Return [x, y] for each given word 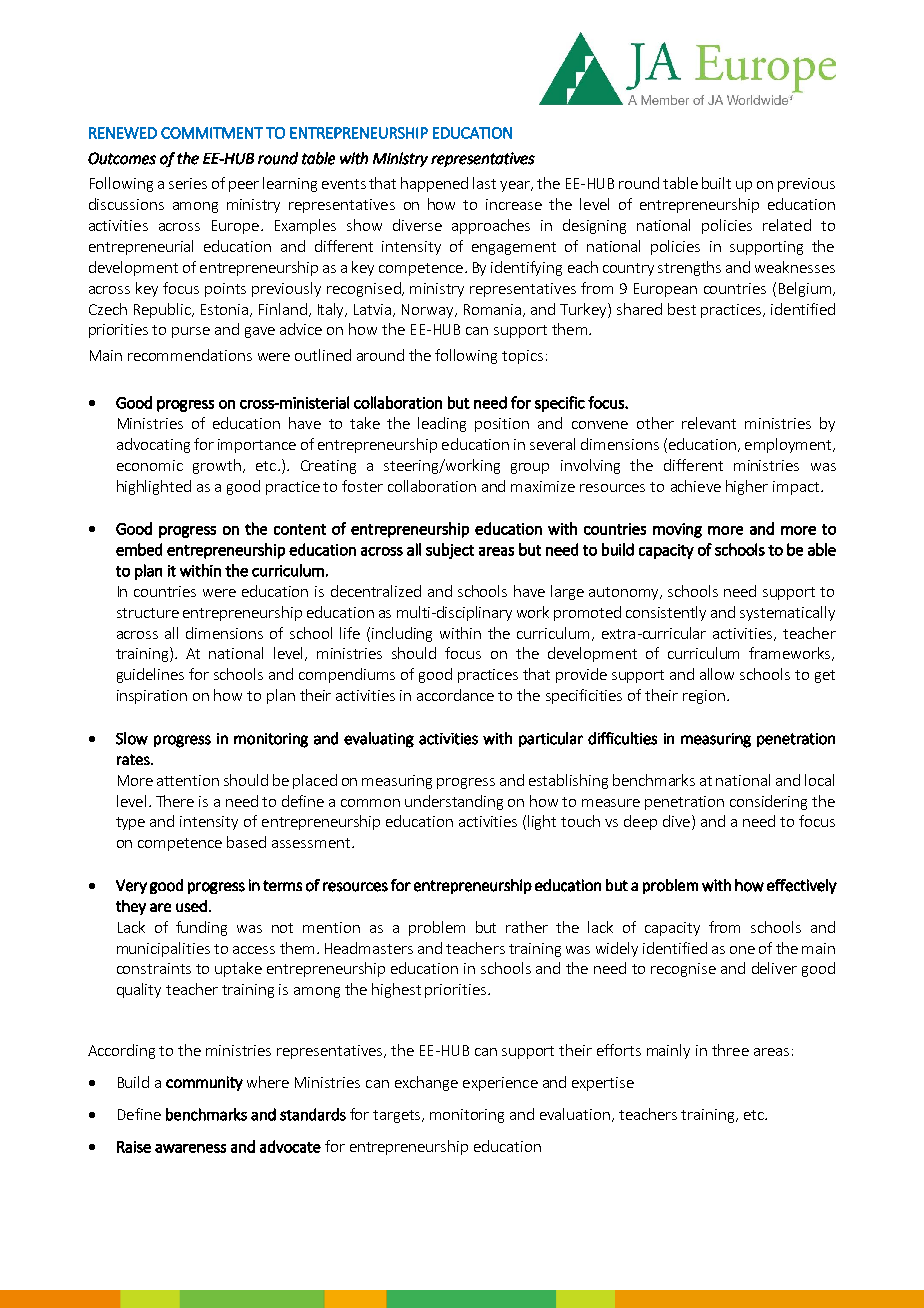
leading [442, 424]
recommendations [190, 355]
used [191, 906]
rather [527, 927]
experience [500, 1084]
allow [717, 674]
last [484, 183]
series [188, 183]
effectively [802, 886]
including [402, 634]
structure [148, 613]
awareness [190, 1148]
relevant [709, 423]
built [716, 183]
